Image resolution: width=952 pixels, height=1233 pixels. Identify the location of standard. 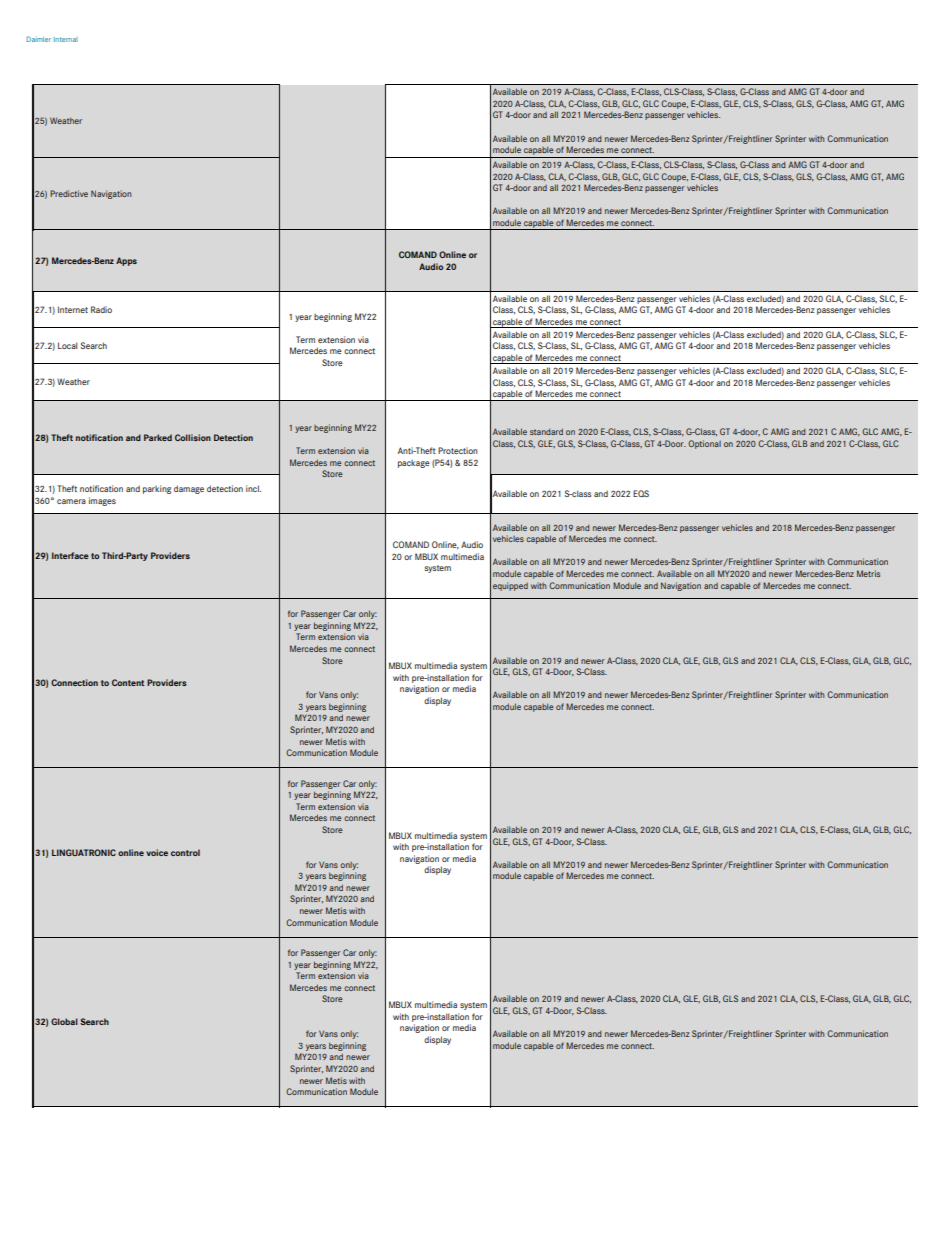
(546, 431).
